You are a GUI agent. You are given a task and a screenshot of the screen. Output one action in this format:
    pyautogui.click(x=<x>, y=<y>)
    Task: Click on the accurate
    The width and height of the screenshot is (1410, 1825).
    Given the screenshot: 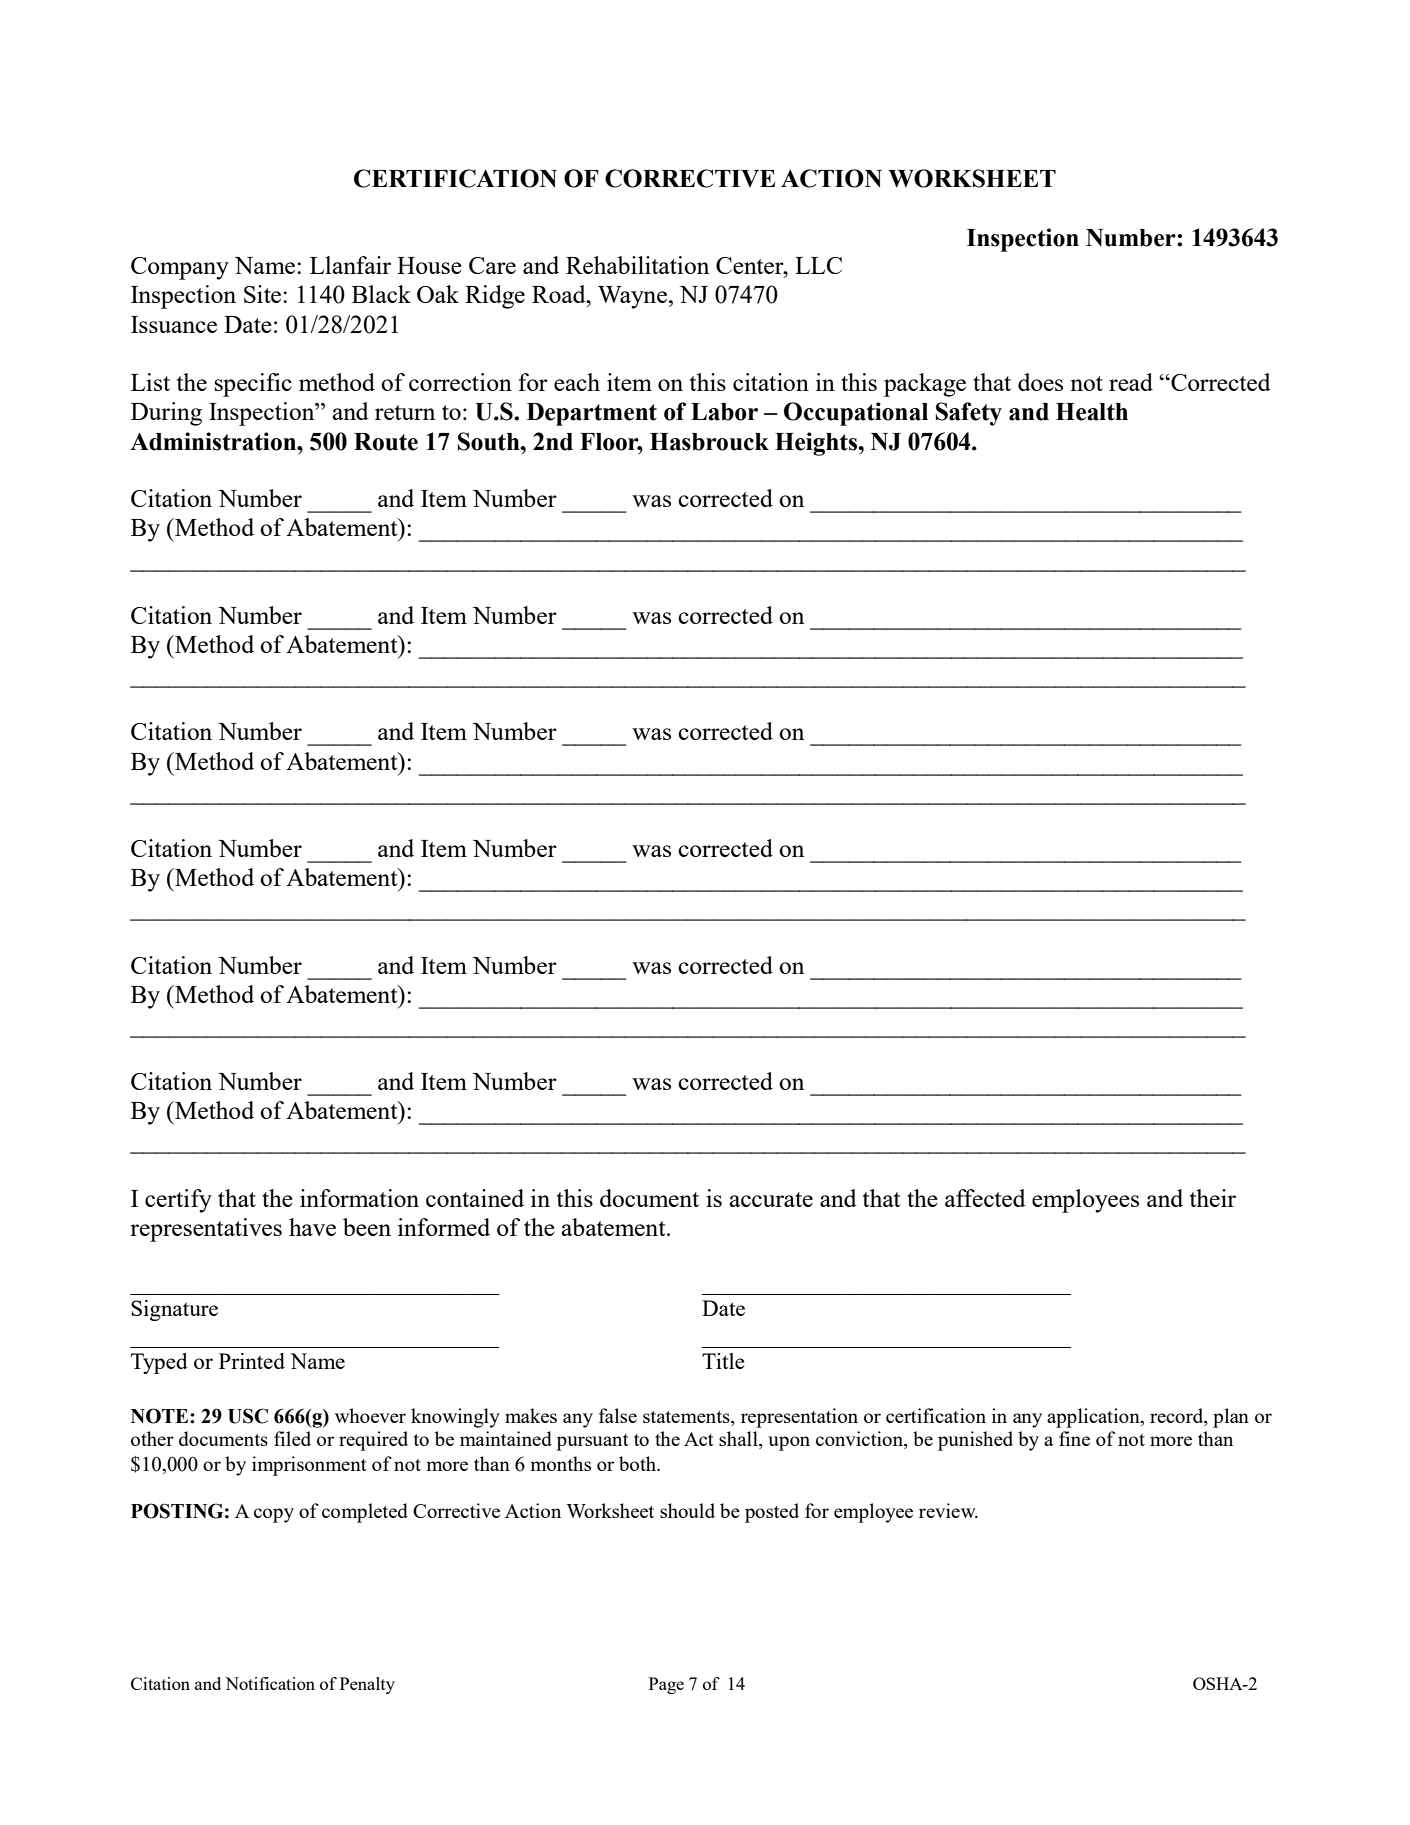 What is the action you would take?
    pyautogui.click(x=771, y=1199)
